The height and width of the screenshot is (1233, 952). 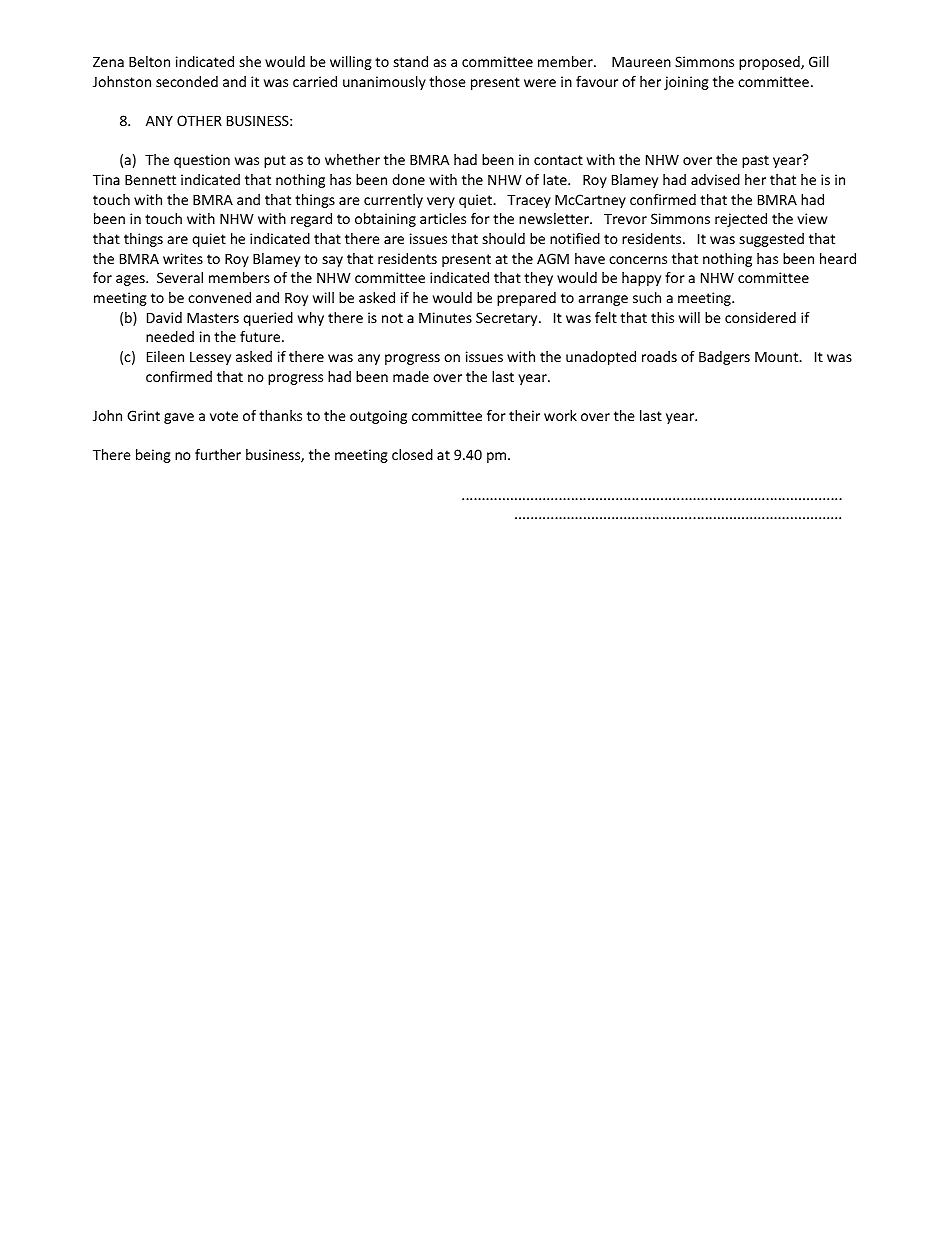 What do you see at coordinates (553, 258) in the screenshot?
I see `AGM` at bounding box center [553, 258].
